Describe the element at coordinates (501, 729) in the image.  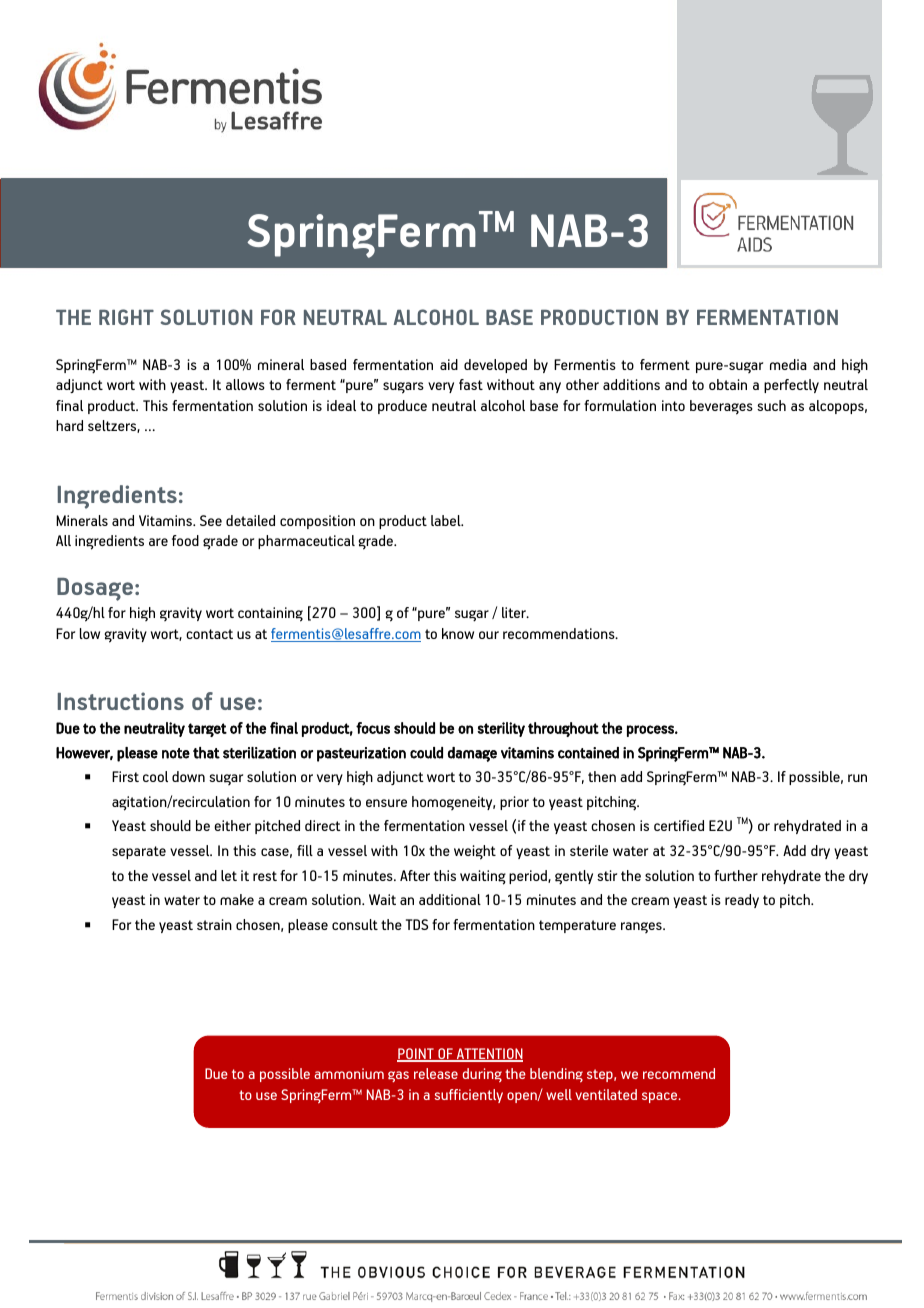
I see `sterility` at that location.
